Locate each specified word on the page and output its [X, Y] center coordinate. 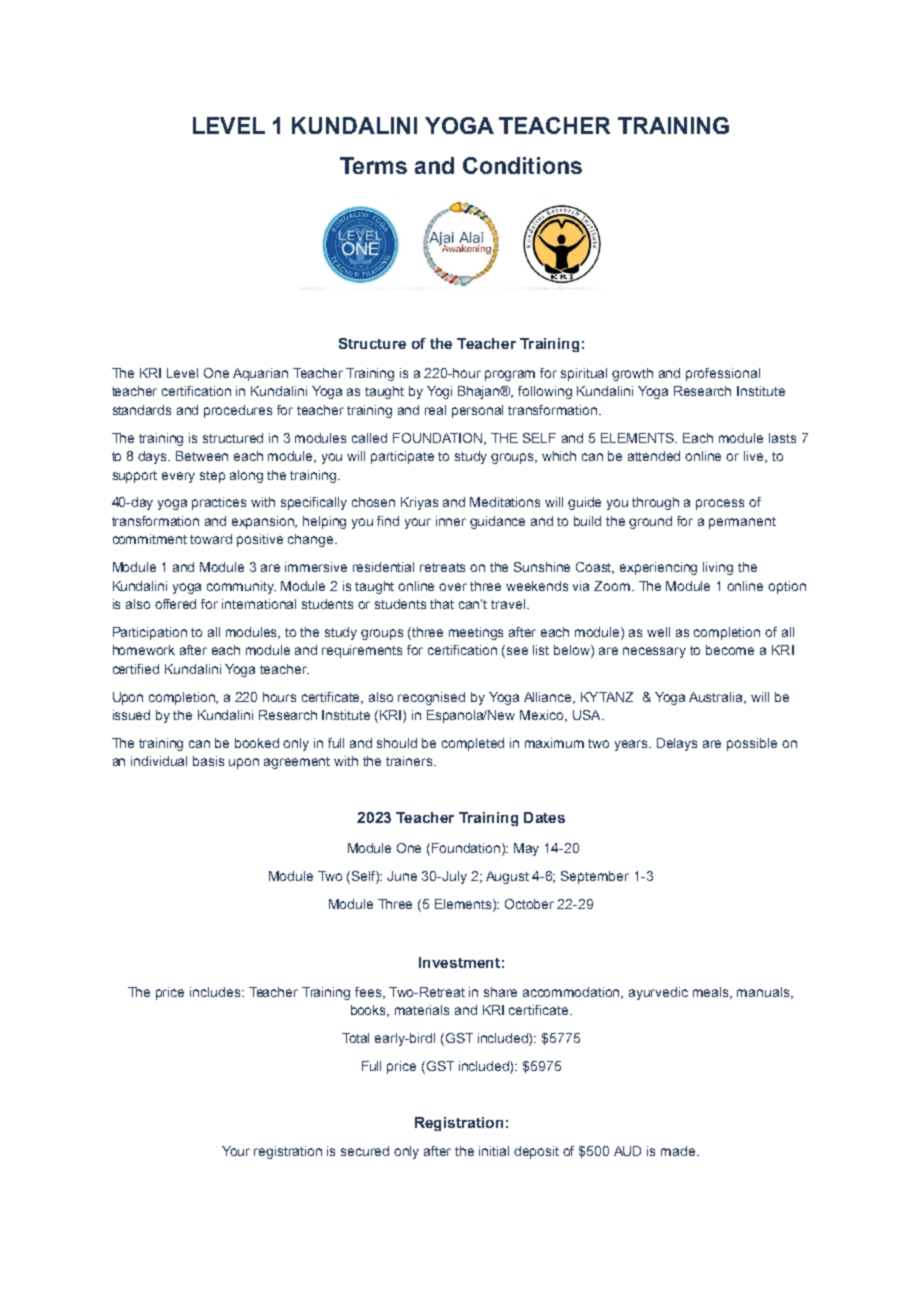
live [755, 457]
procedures [238, 411]
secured [365, 1151]
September [595, 877]
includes [216, 992]
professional [723, 374]
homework [144, 650]
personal [477, 411]
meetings [476, 633]
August [507, 877]
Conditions [522, 165]
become [730, 650]
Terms [373, 165]
